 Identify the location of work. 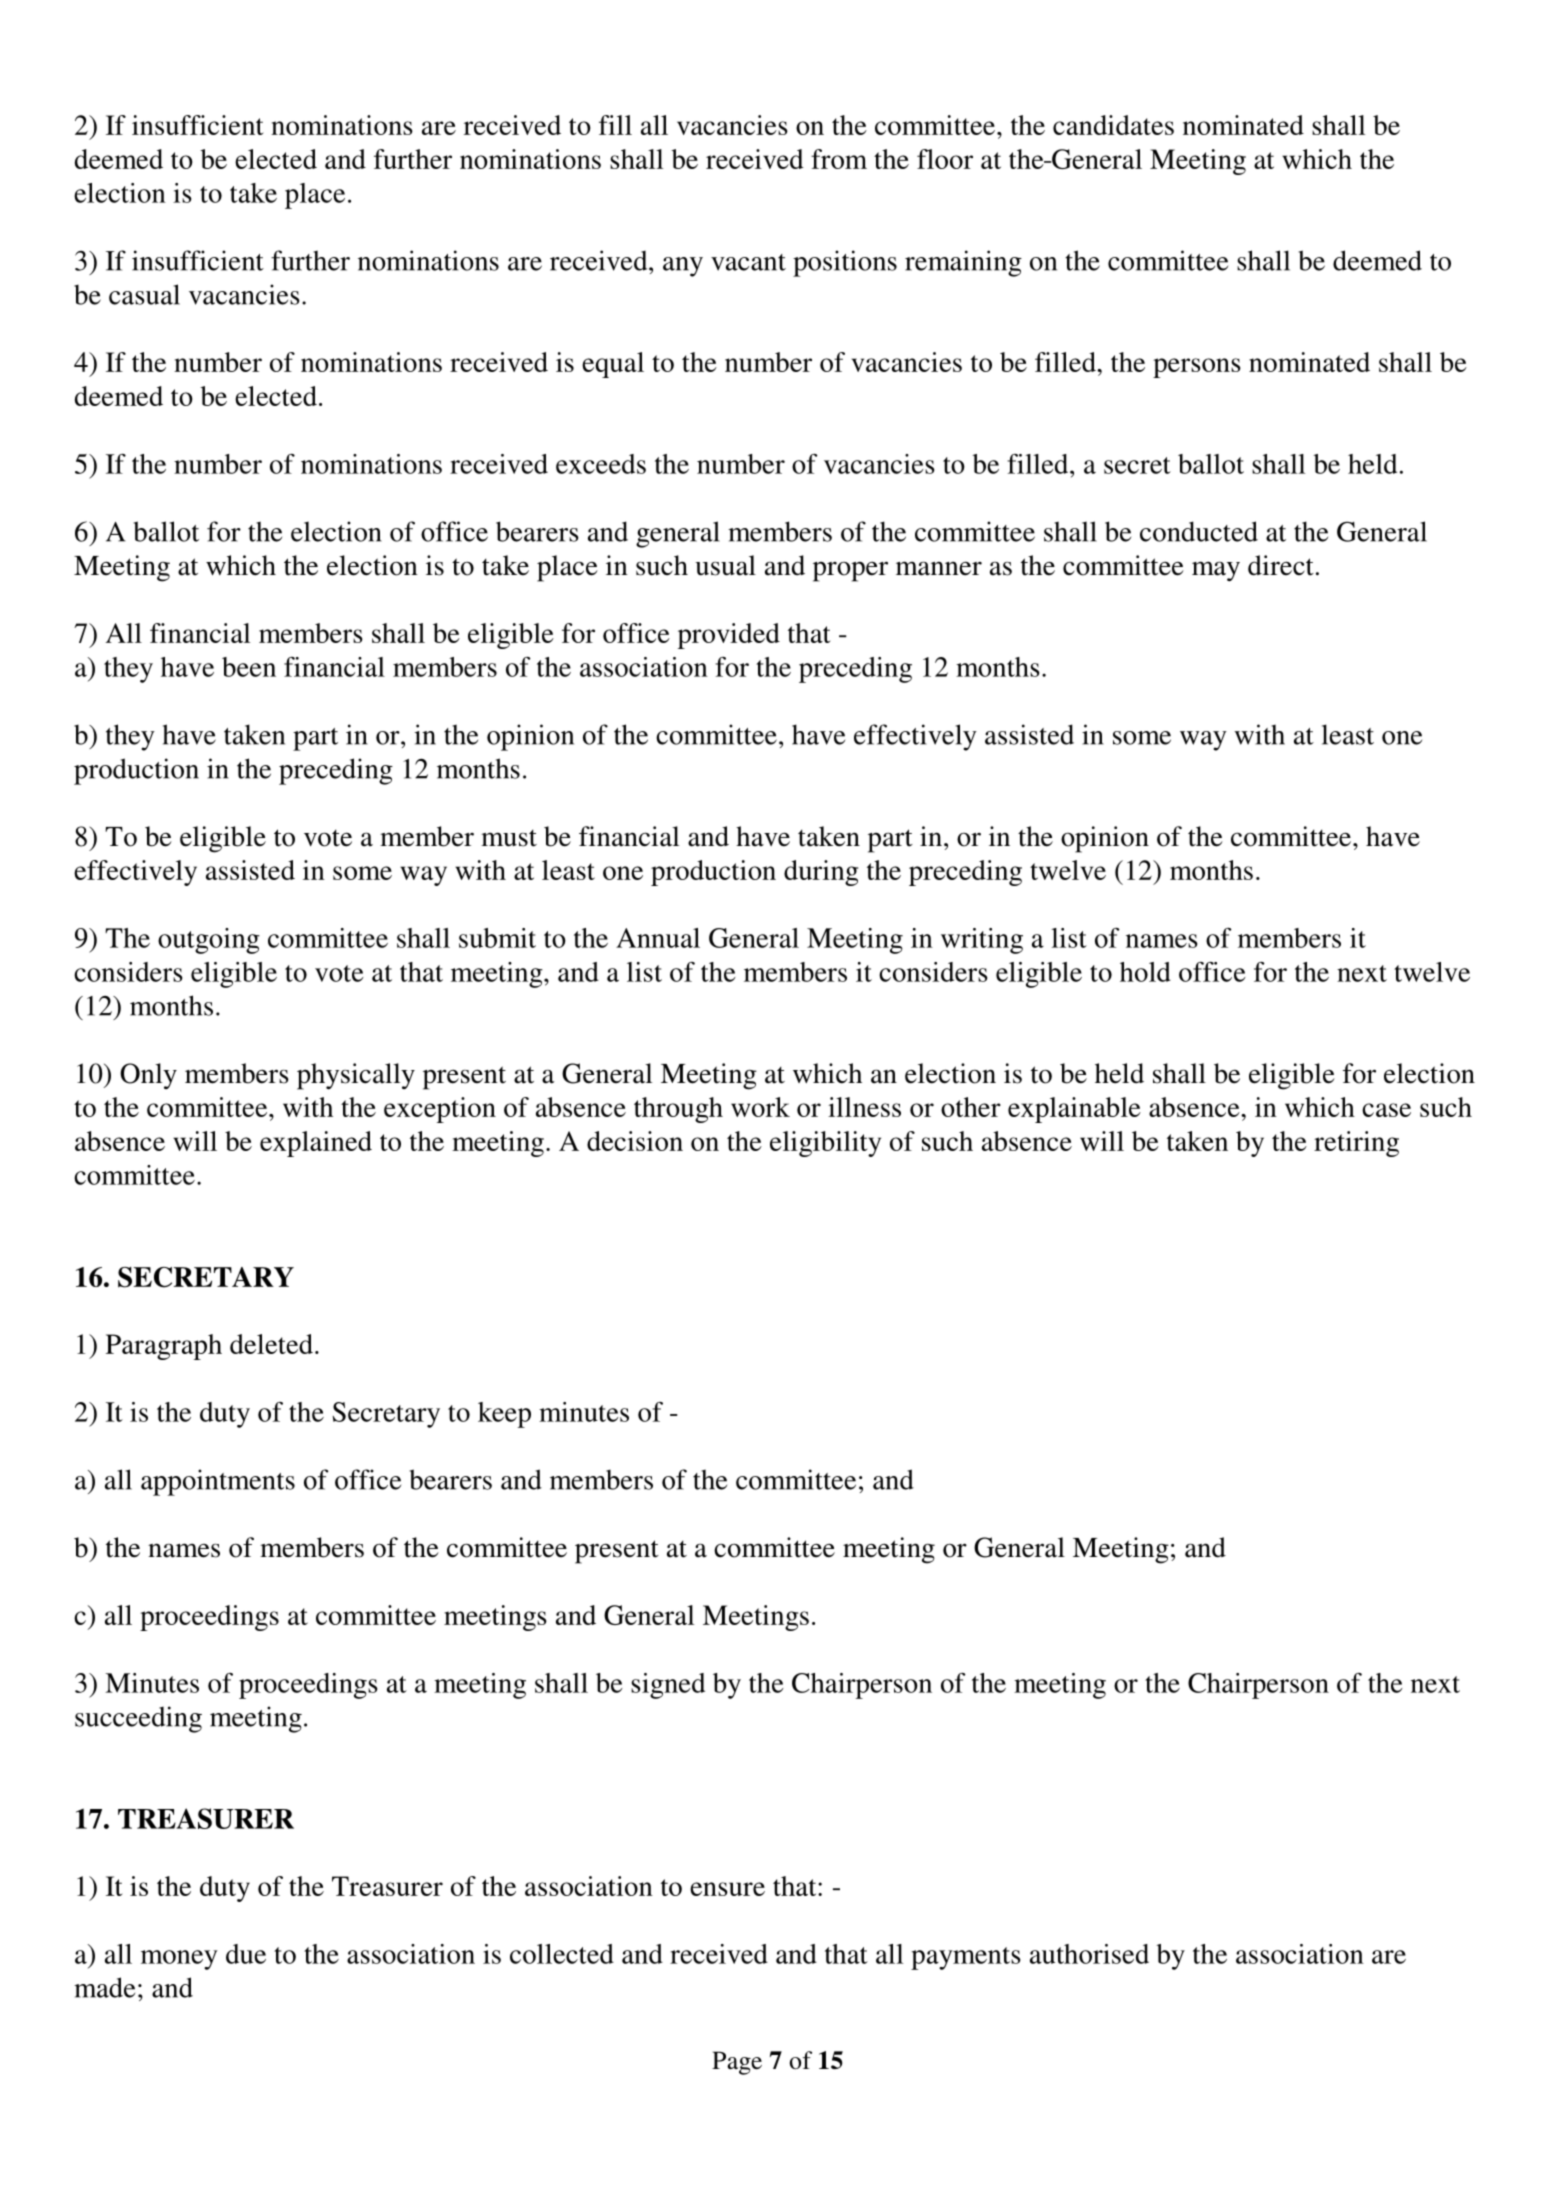
(760, 1107).
